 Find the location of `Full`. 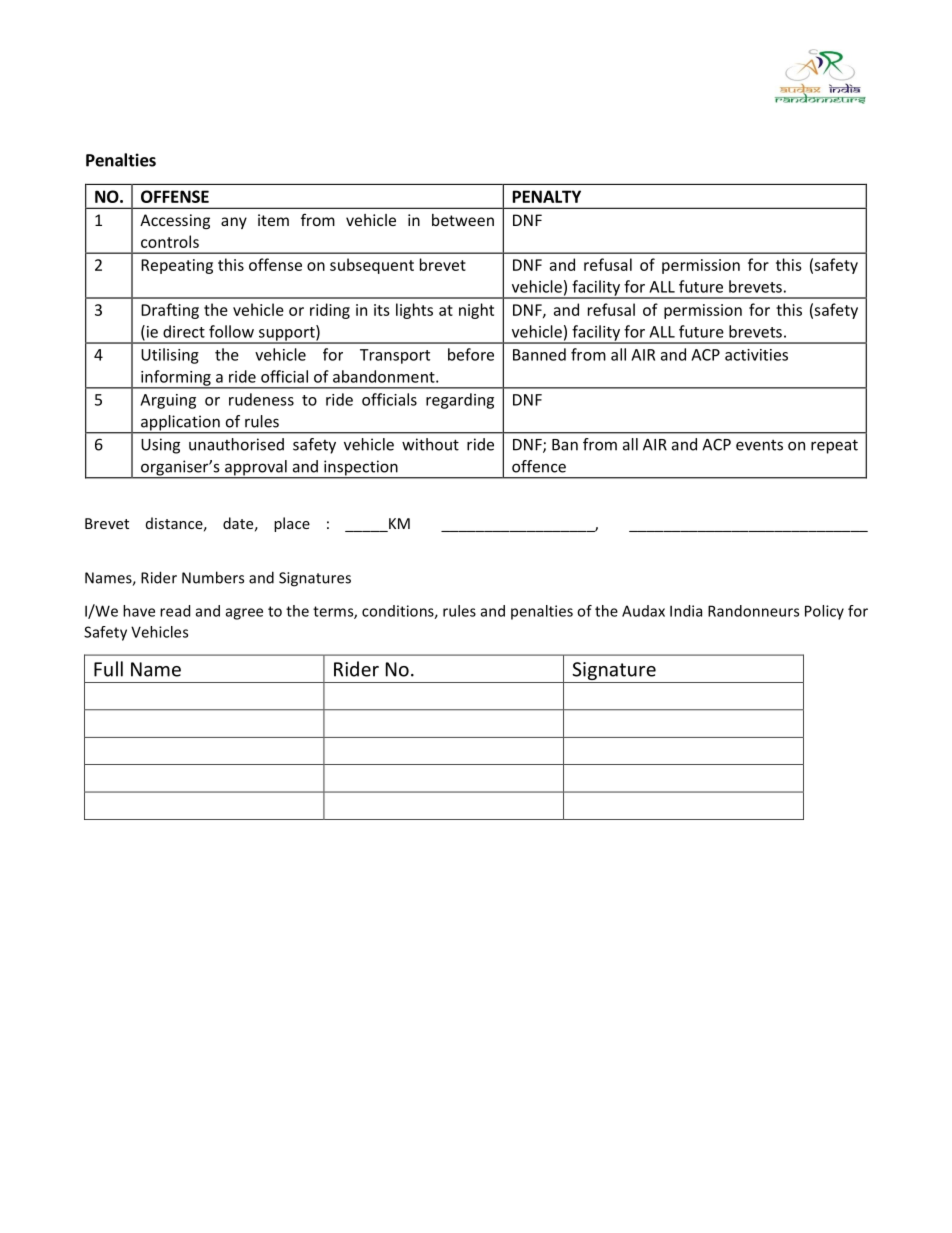

Full is located at coordinates (108, 669).
